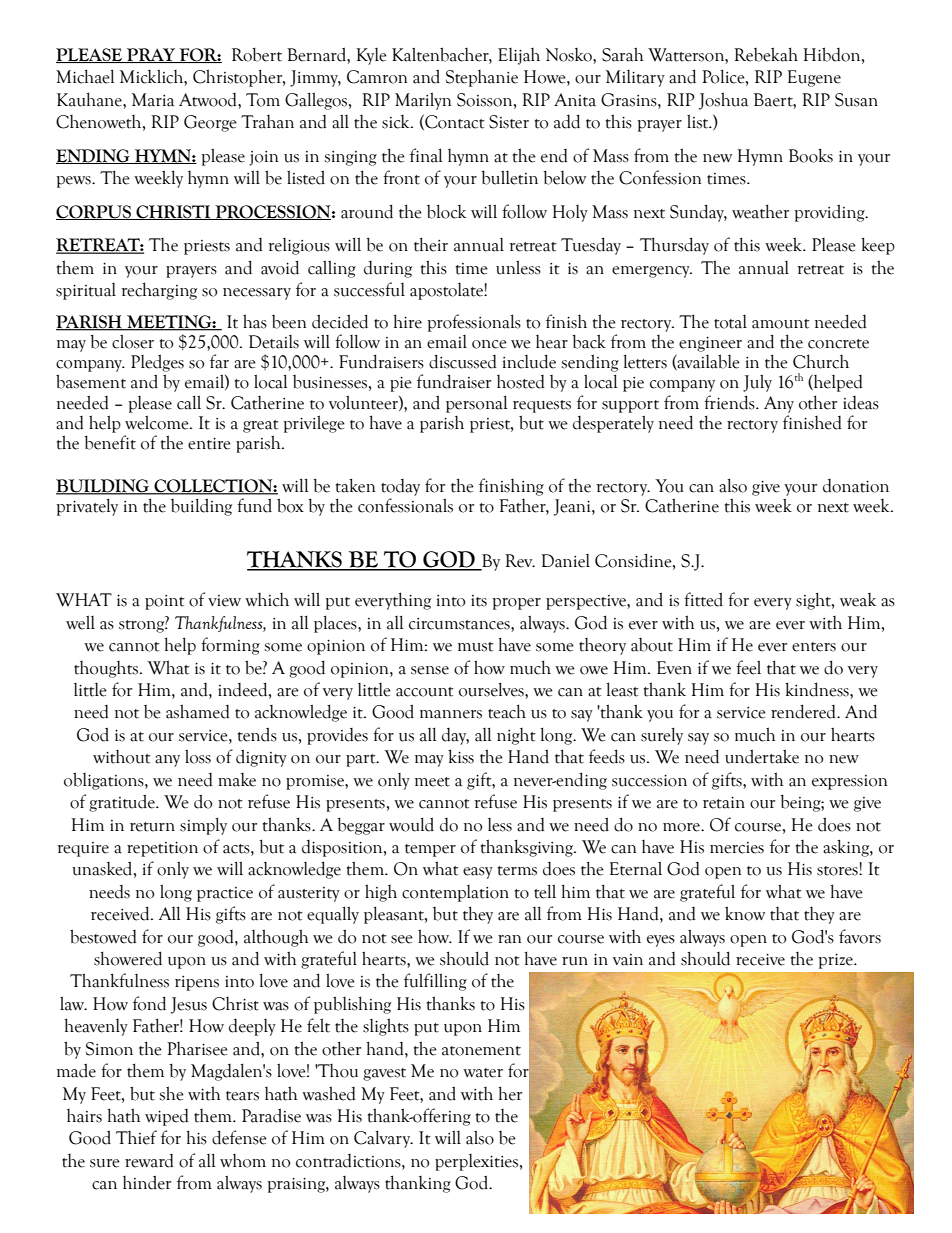  Describe the element at coordinates (153, 100) in the image. I see `Maria` at that location.
